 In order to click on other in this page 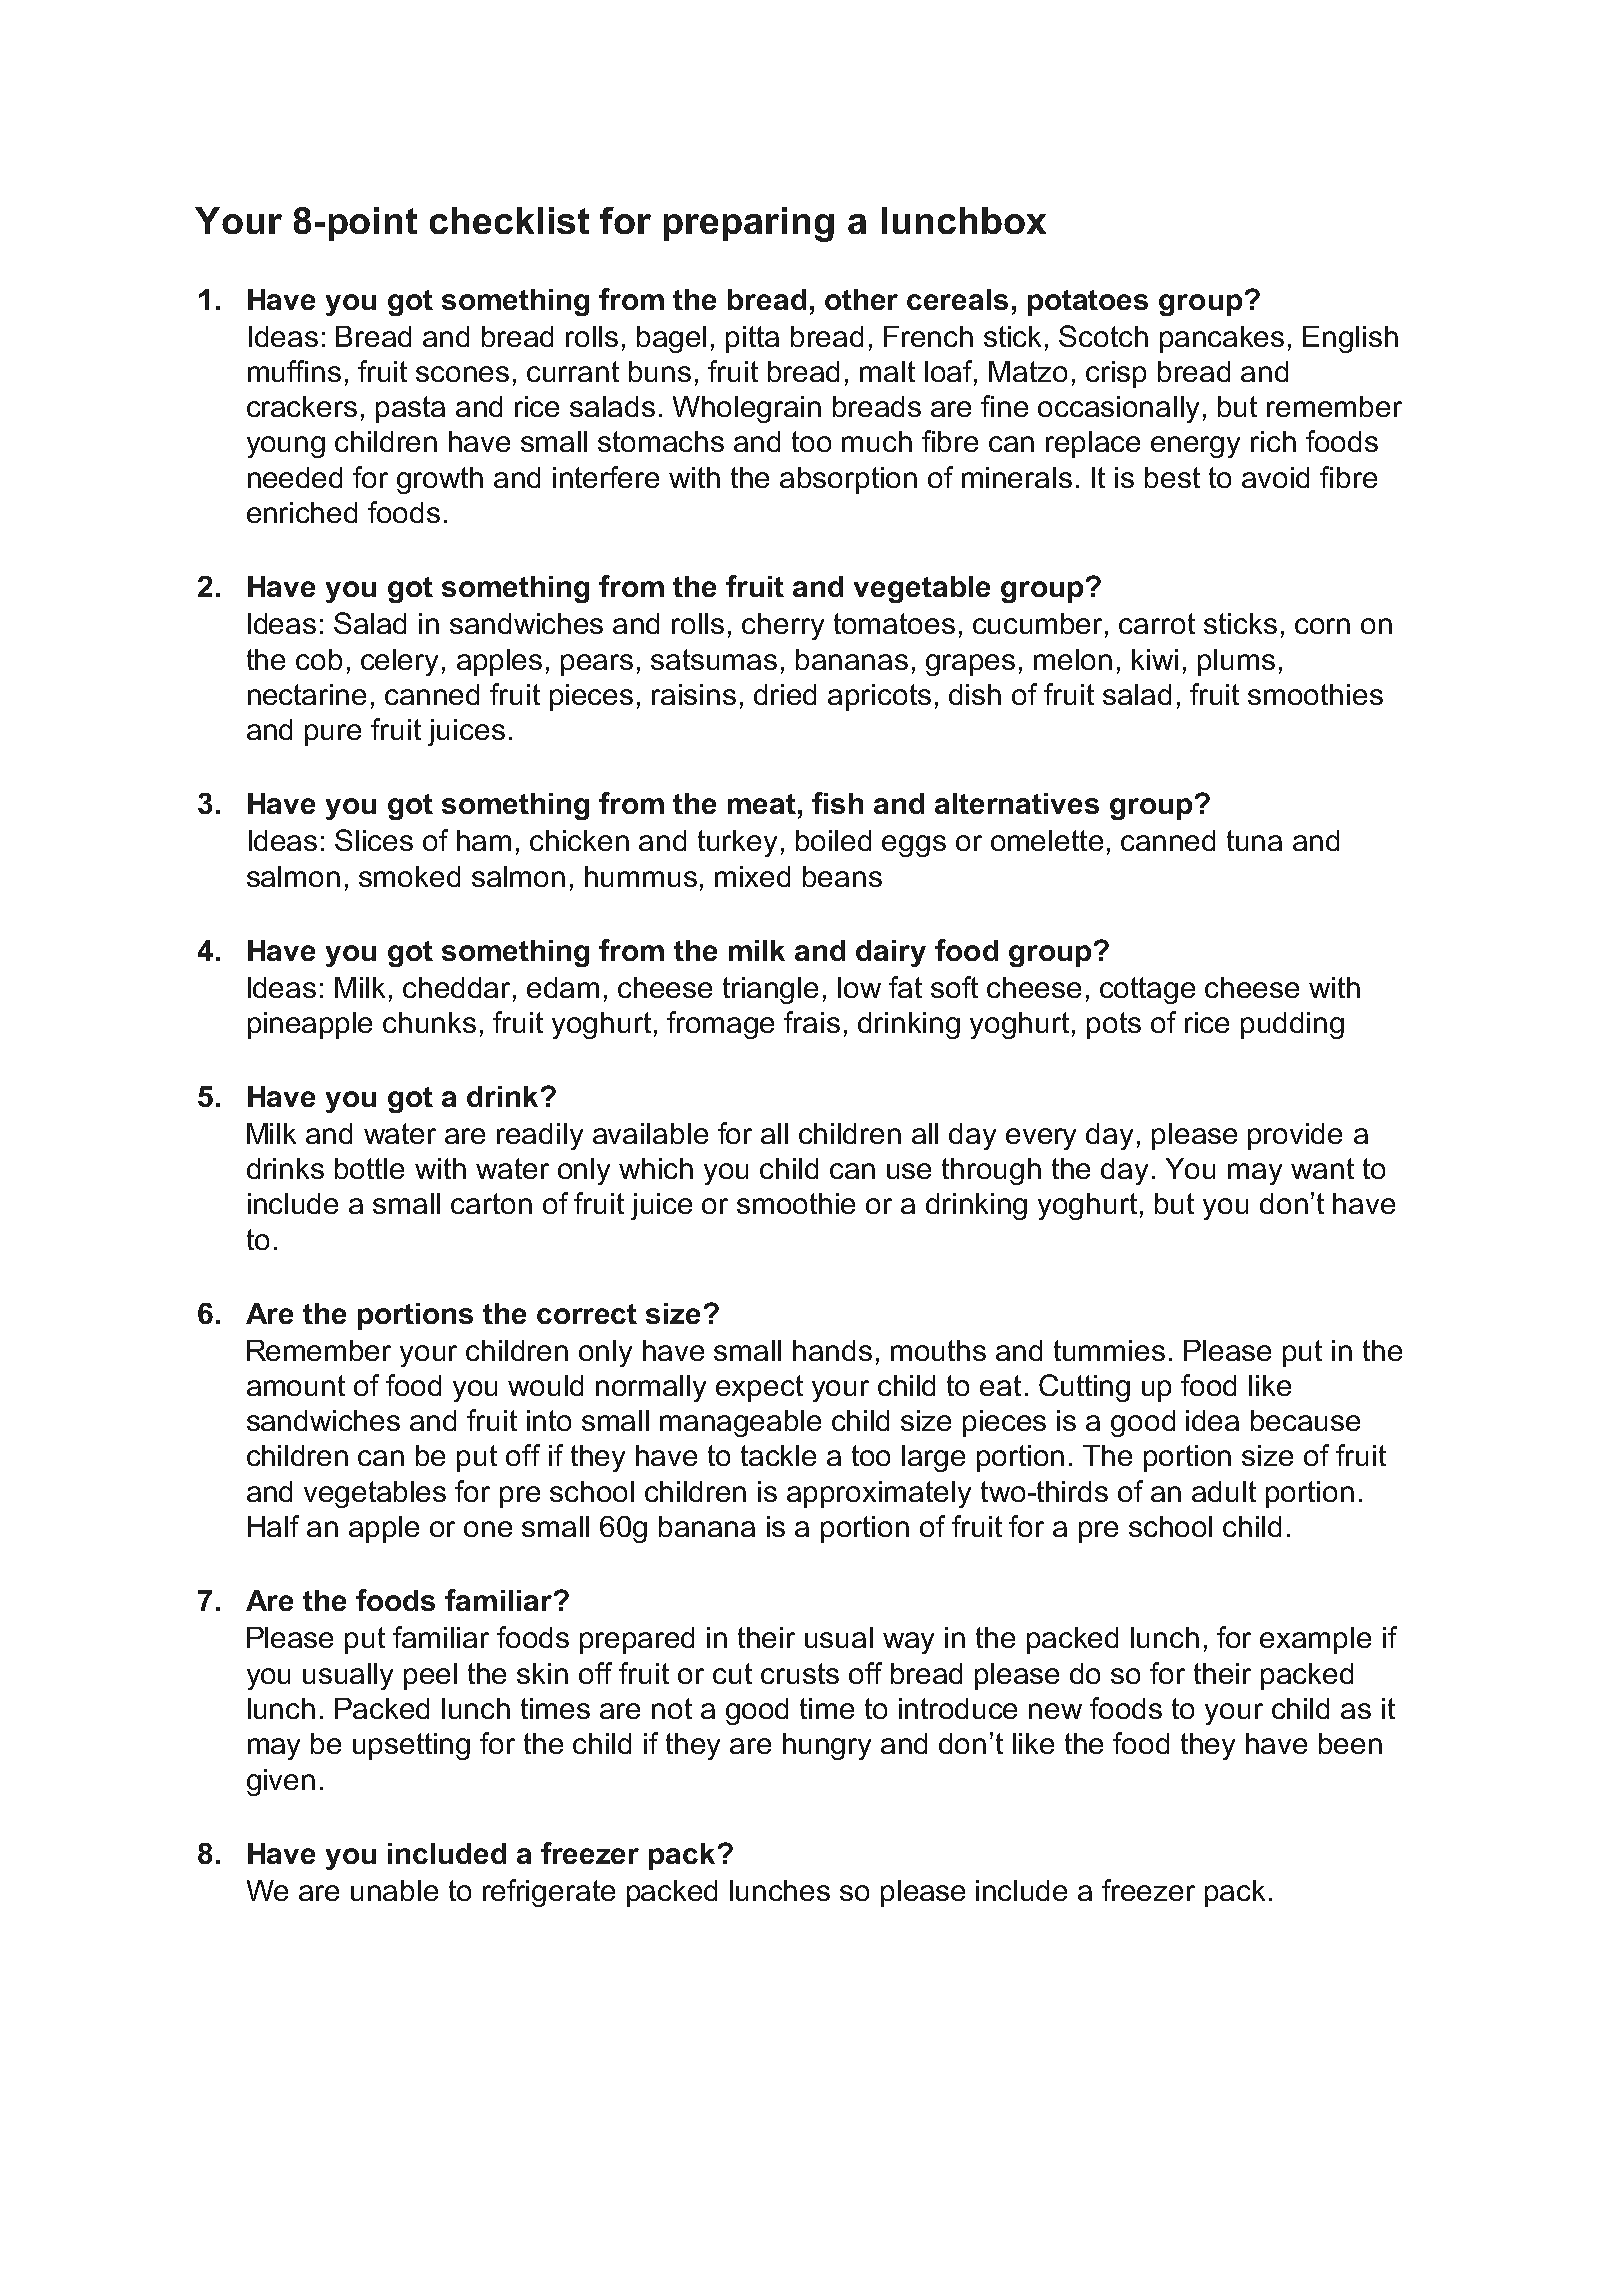, I will do `click(861, 299)`.
